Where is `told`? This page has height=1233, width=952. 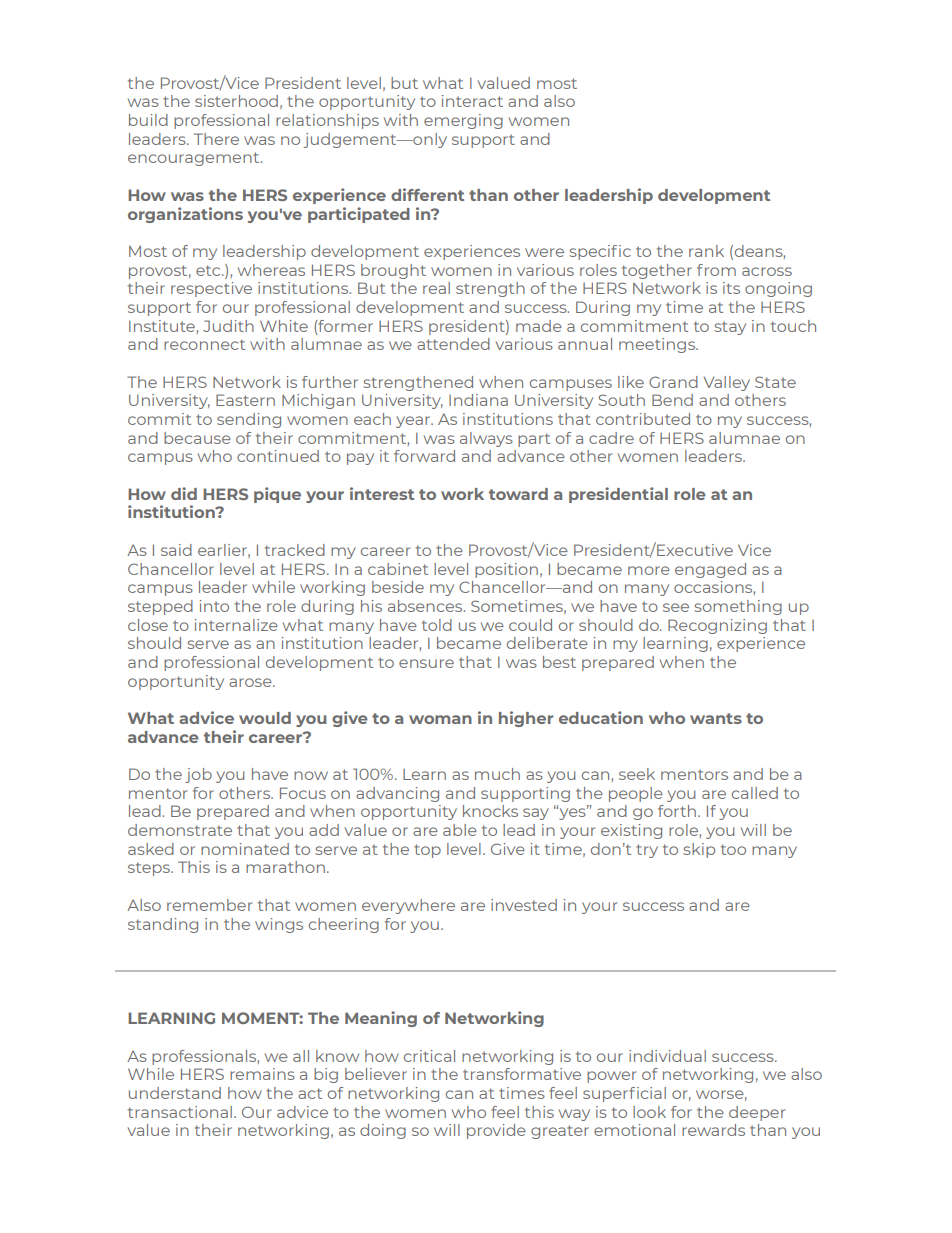
told is located at coordinates (437, 625).
